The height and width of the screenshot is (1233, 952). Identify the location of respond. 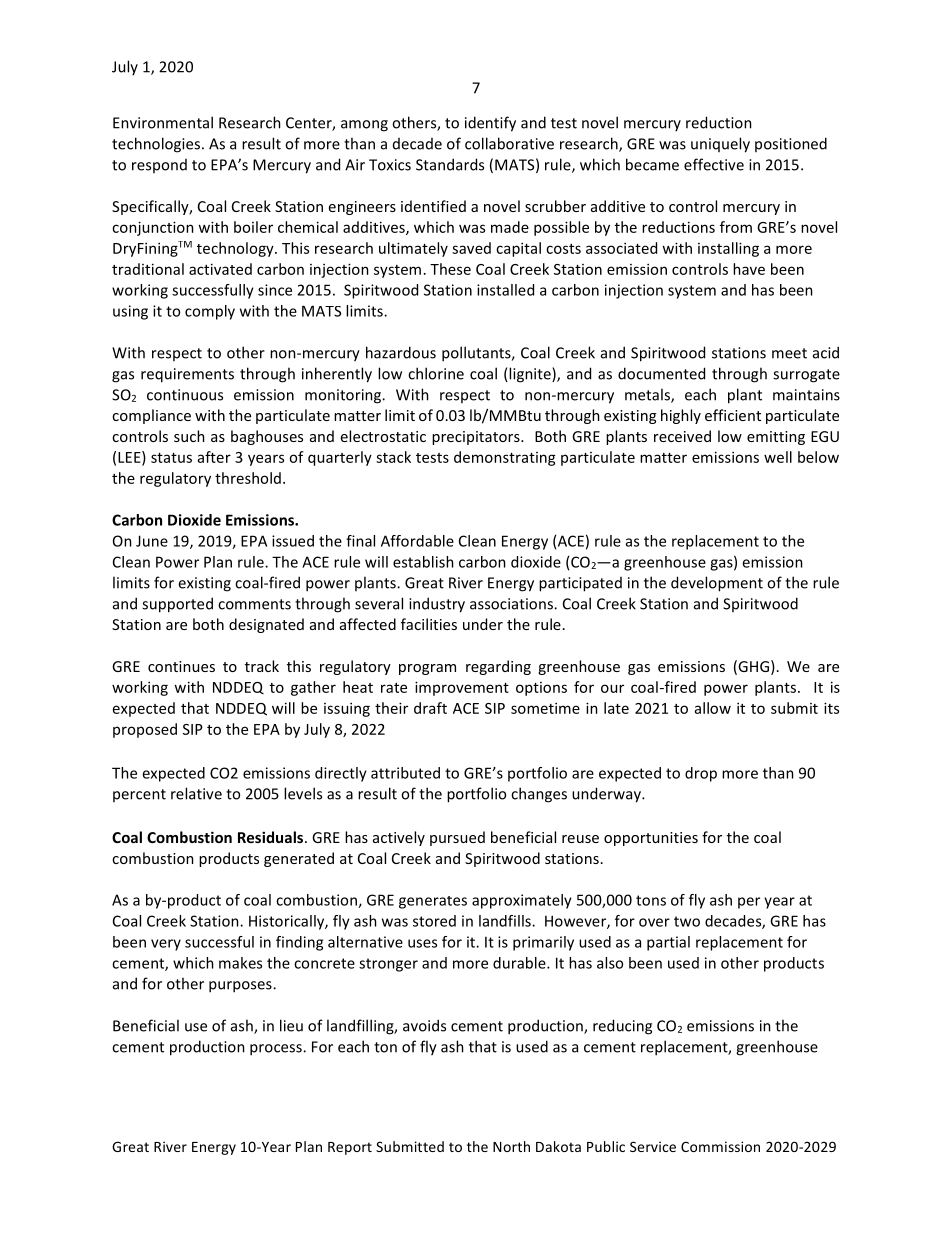
(159, 166).
